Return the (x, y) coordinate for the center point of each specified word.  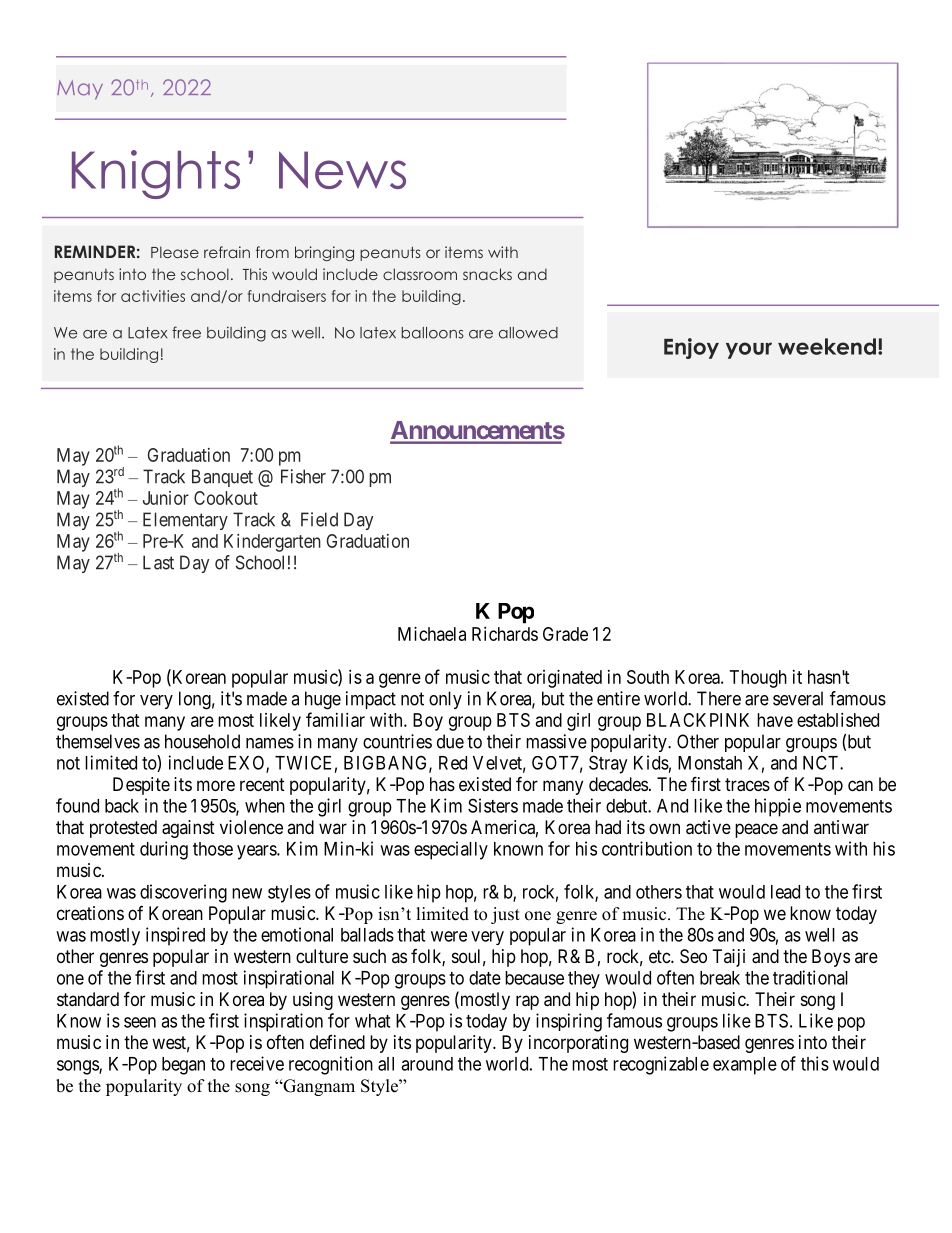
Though (758, 679)
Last (158, 562)
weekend (827, 346)
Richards (505, 634)
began (183, 1066)
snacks (487, 274)
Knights (156, 174)
